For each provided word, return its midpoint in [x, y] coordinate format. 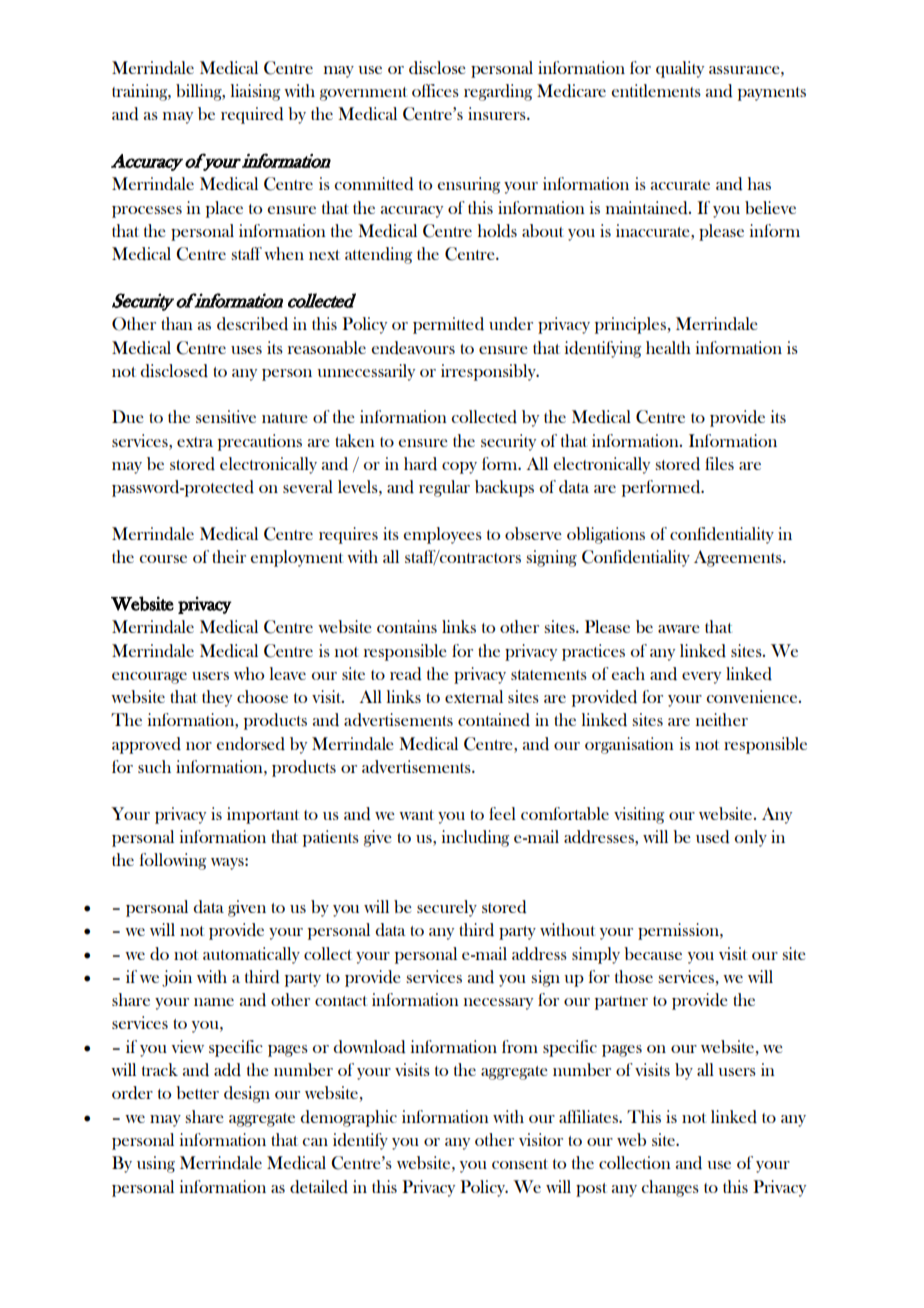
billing [200, 92]
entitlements [656, 90]
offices [435, 90]
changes [670, 1188]
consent [520, 1164]
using [156, 1164]
